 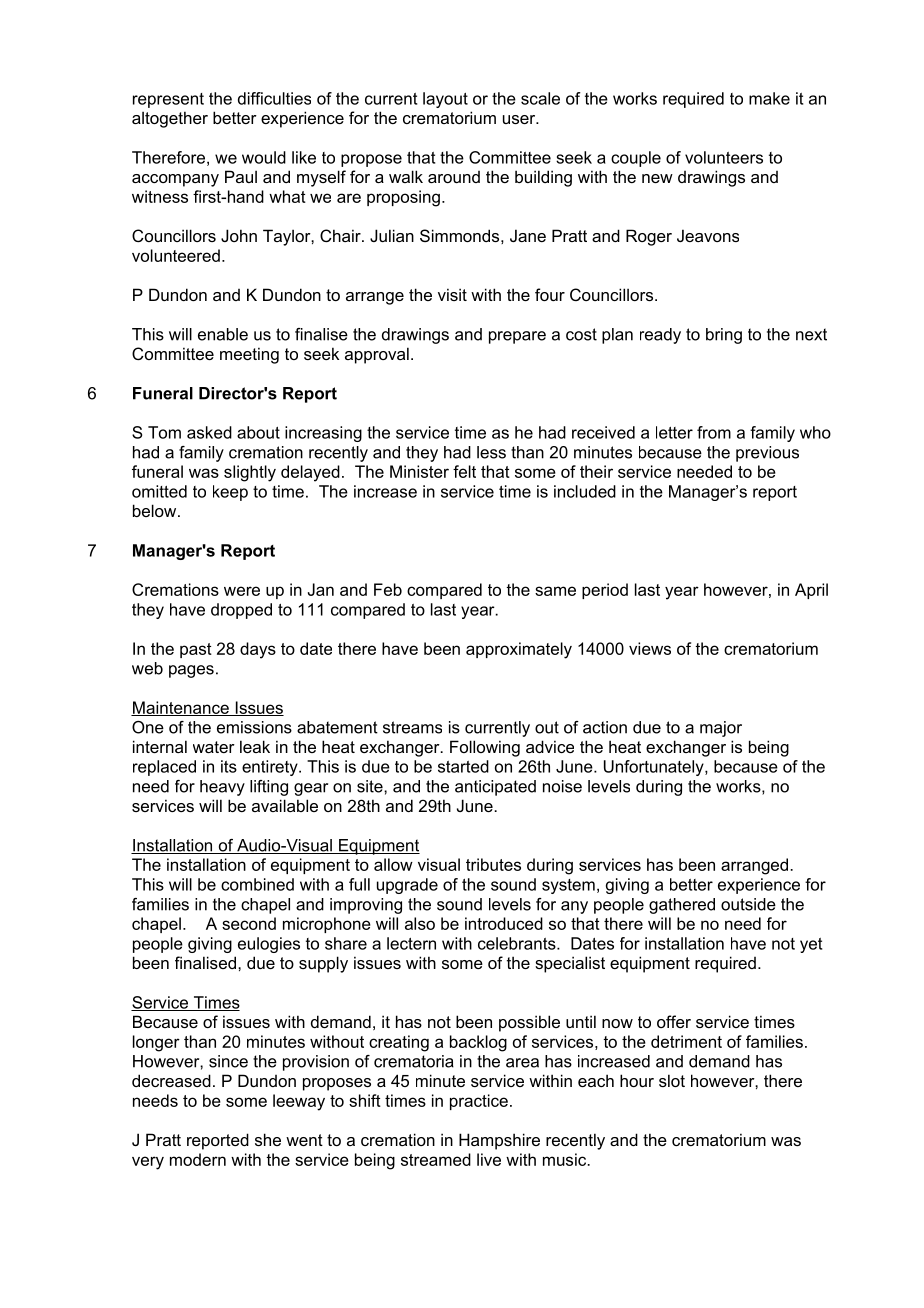 What do you see at coordinates (520, 119) in the document?
I see `user` at bounding box center [520, 119].
